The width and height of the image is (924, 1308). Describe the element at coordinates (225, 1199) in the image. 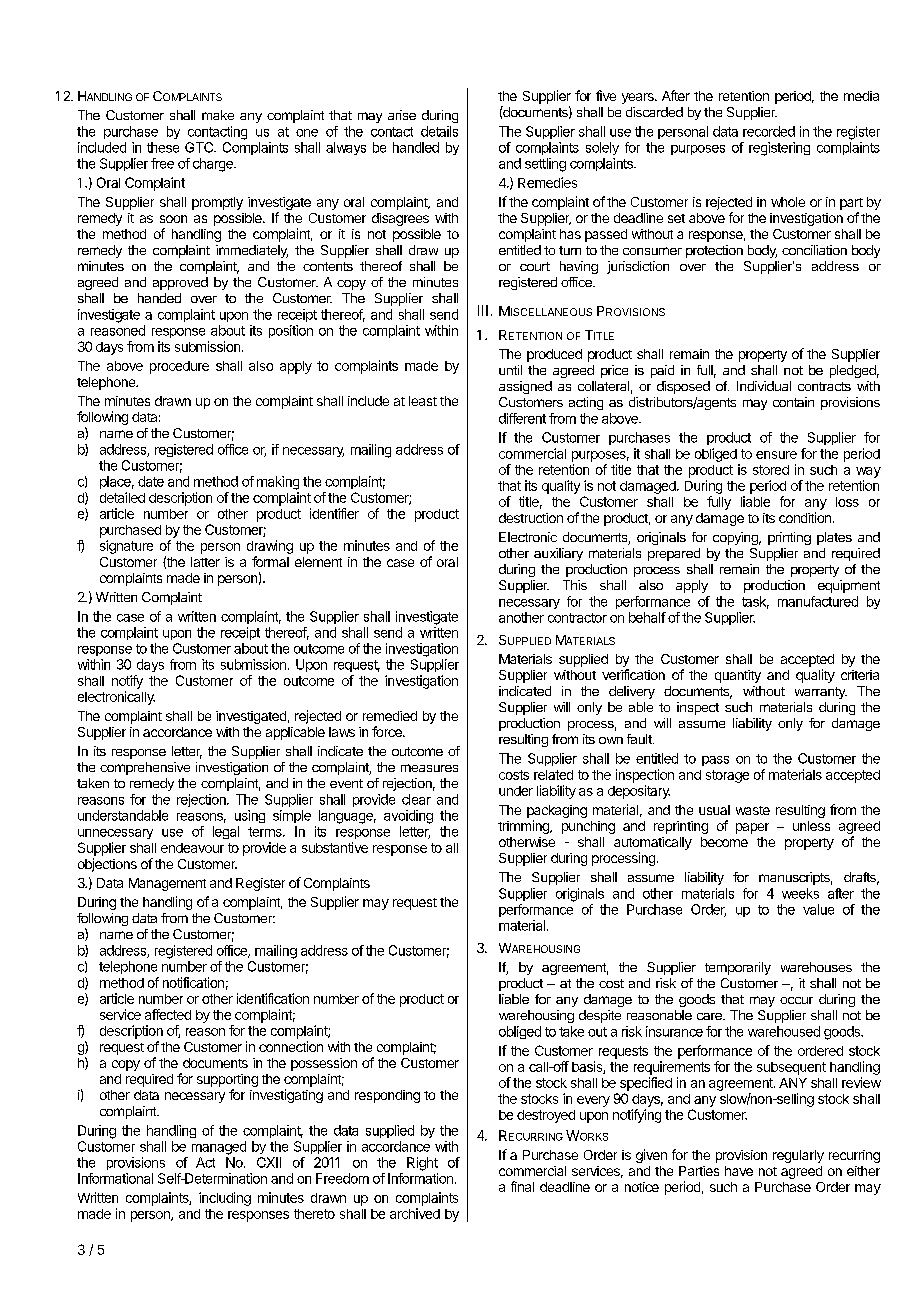

I see `including` at that location.
